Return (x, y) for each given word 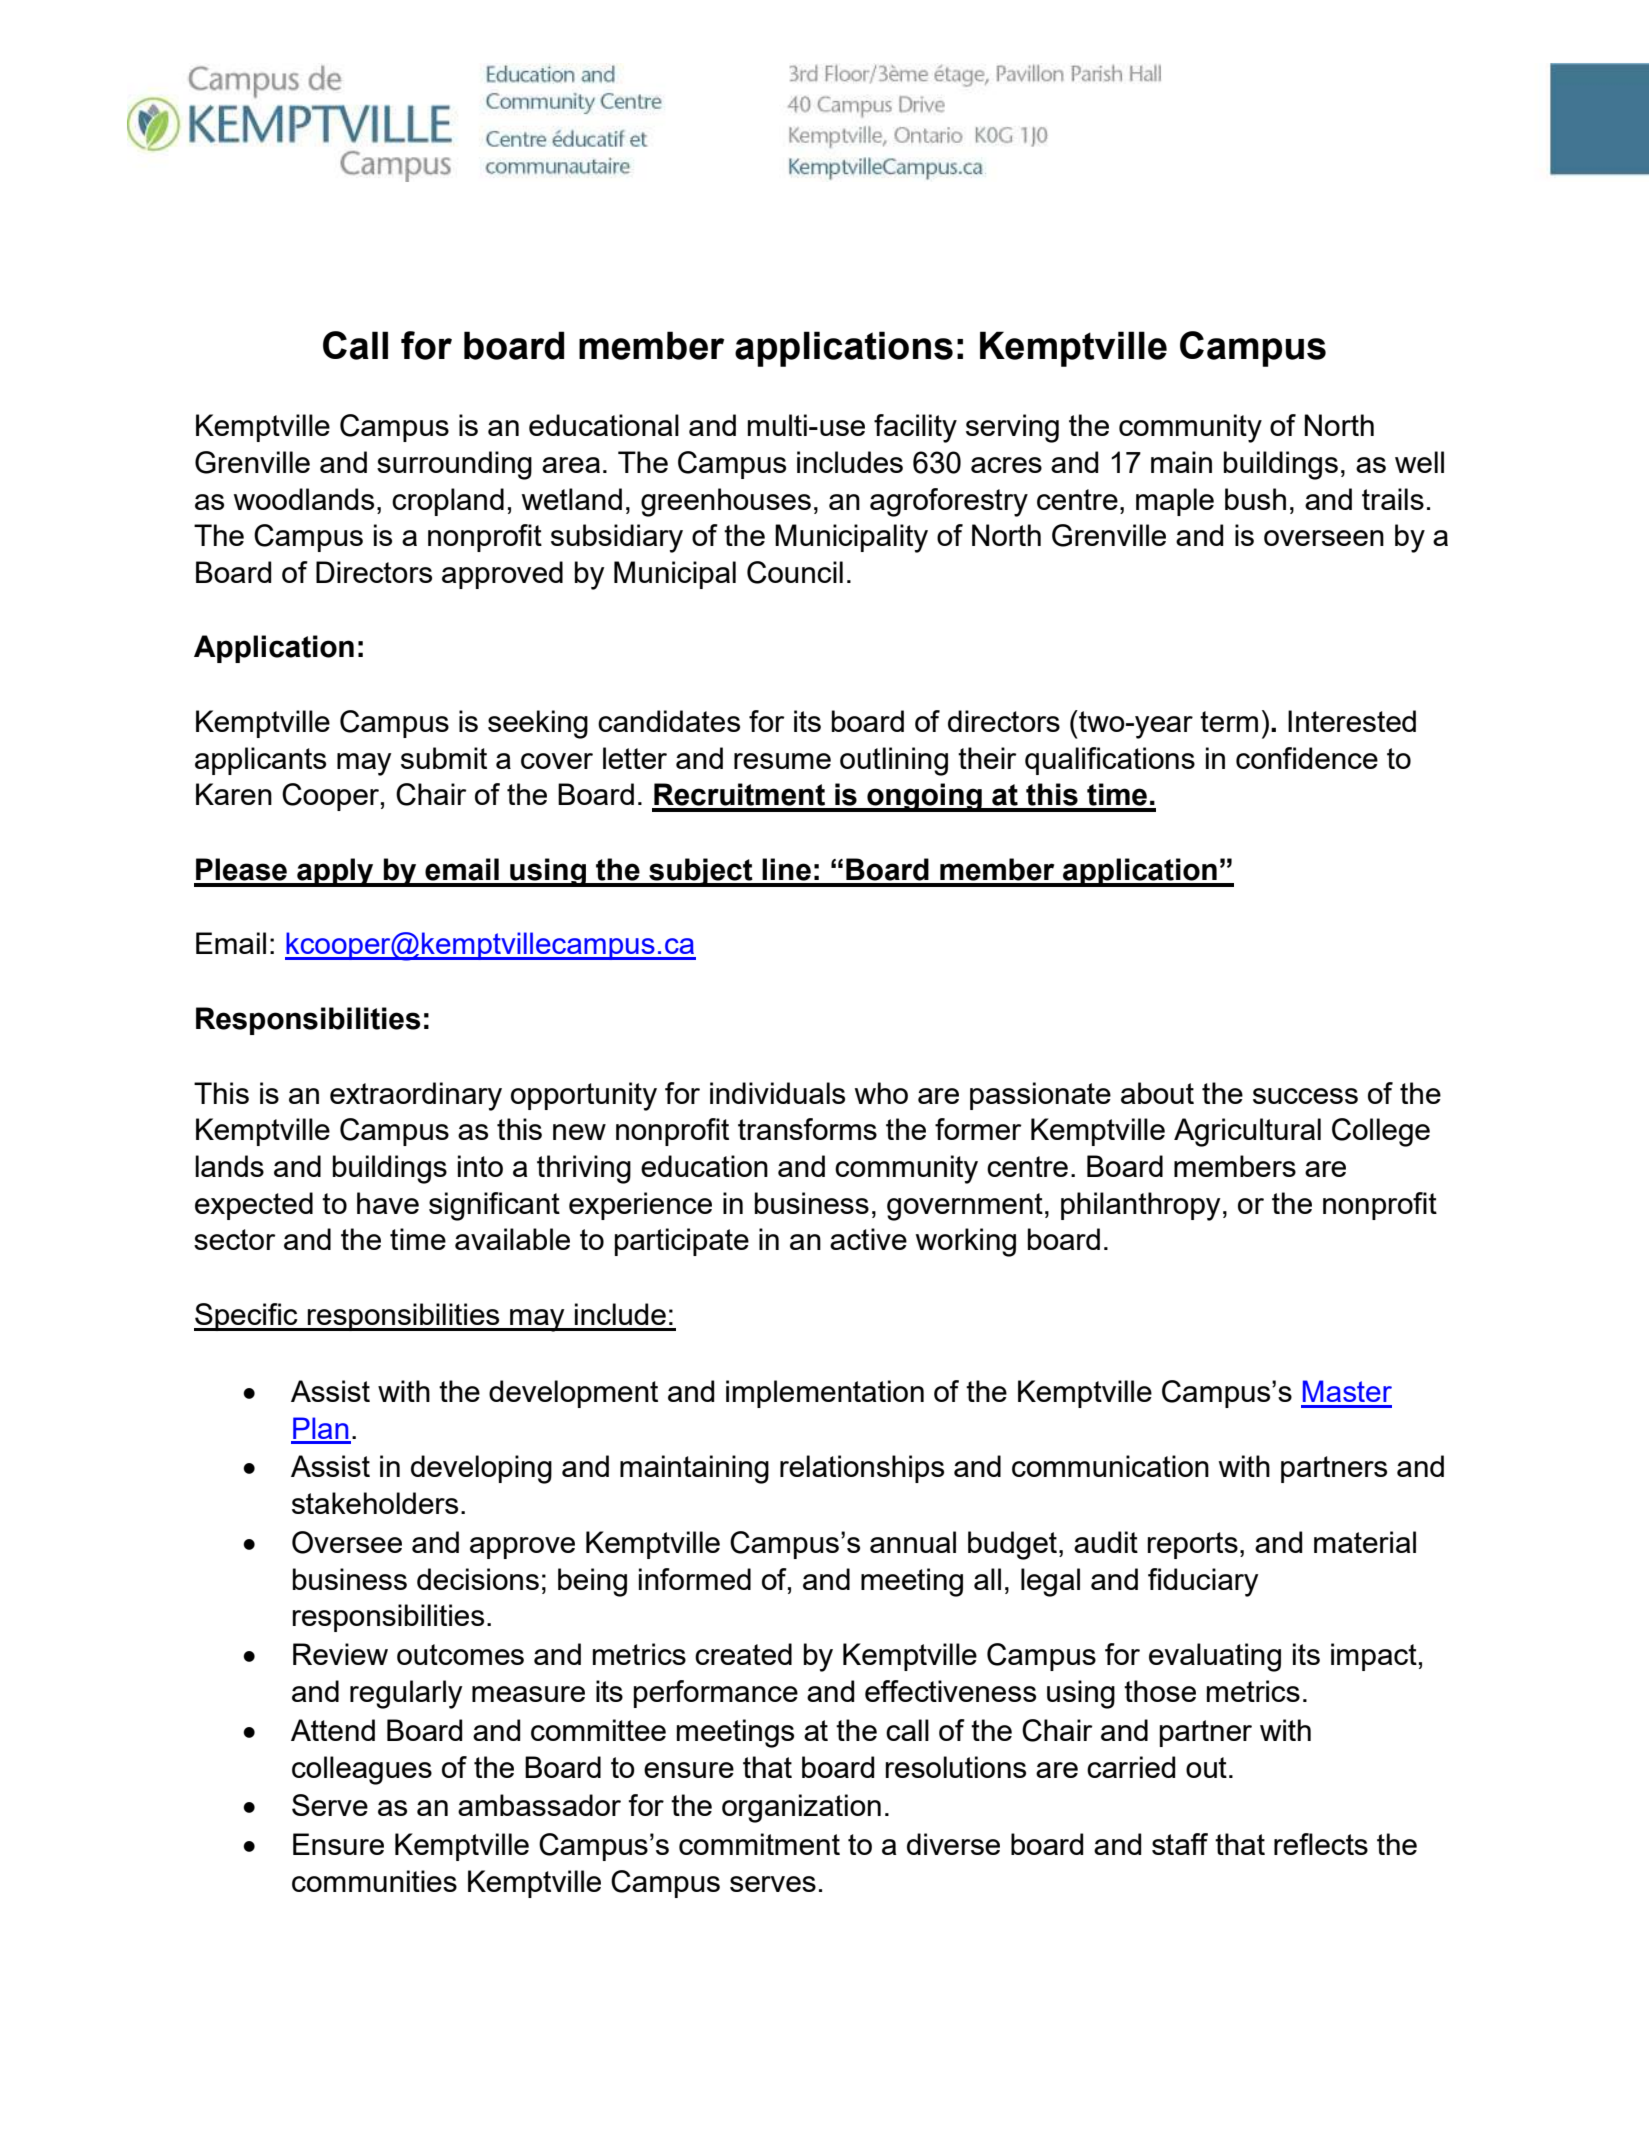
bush (1255, 499)
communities (374, 1881)
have (388, 1203)
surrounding (454, 465)
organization (801, 1808)
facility (915, 428)
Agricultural (1247, 1132)
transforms (807, 1129)
